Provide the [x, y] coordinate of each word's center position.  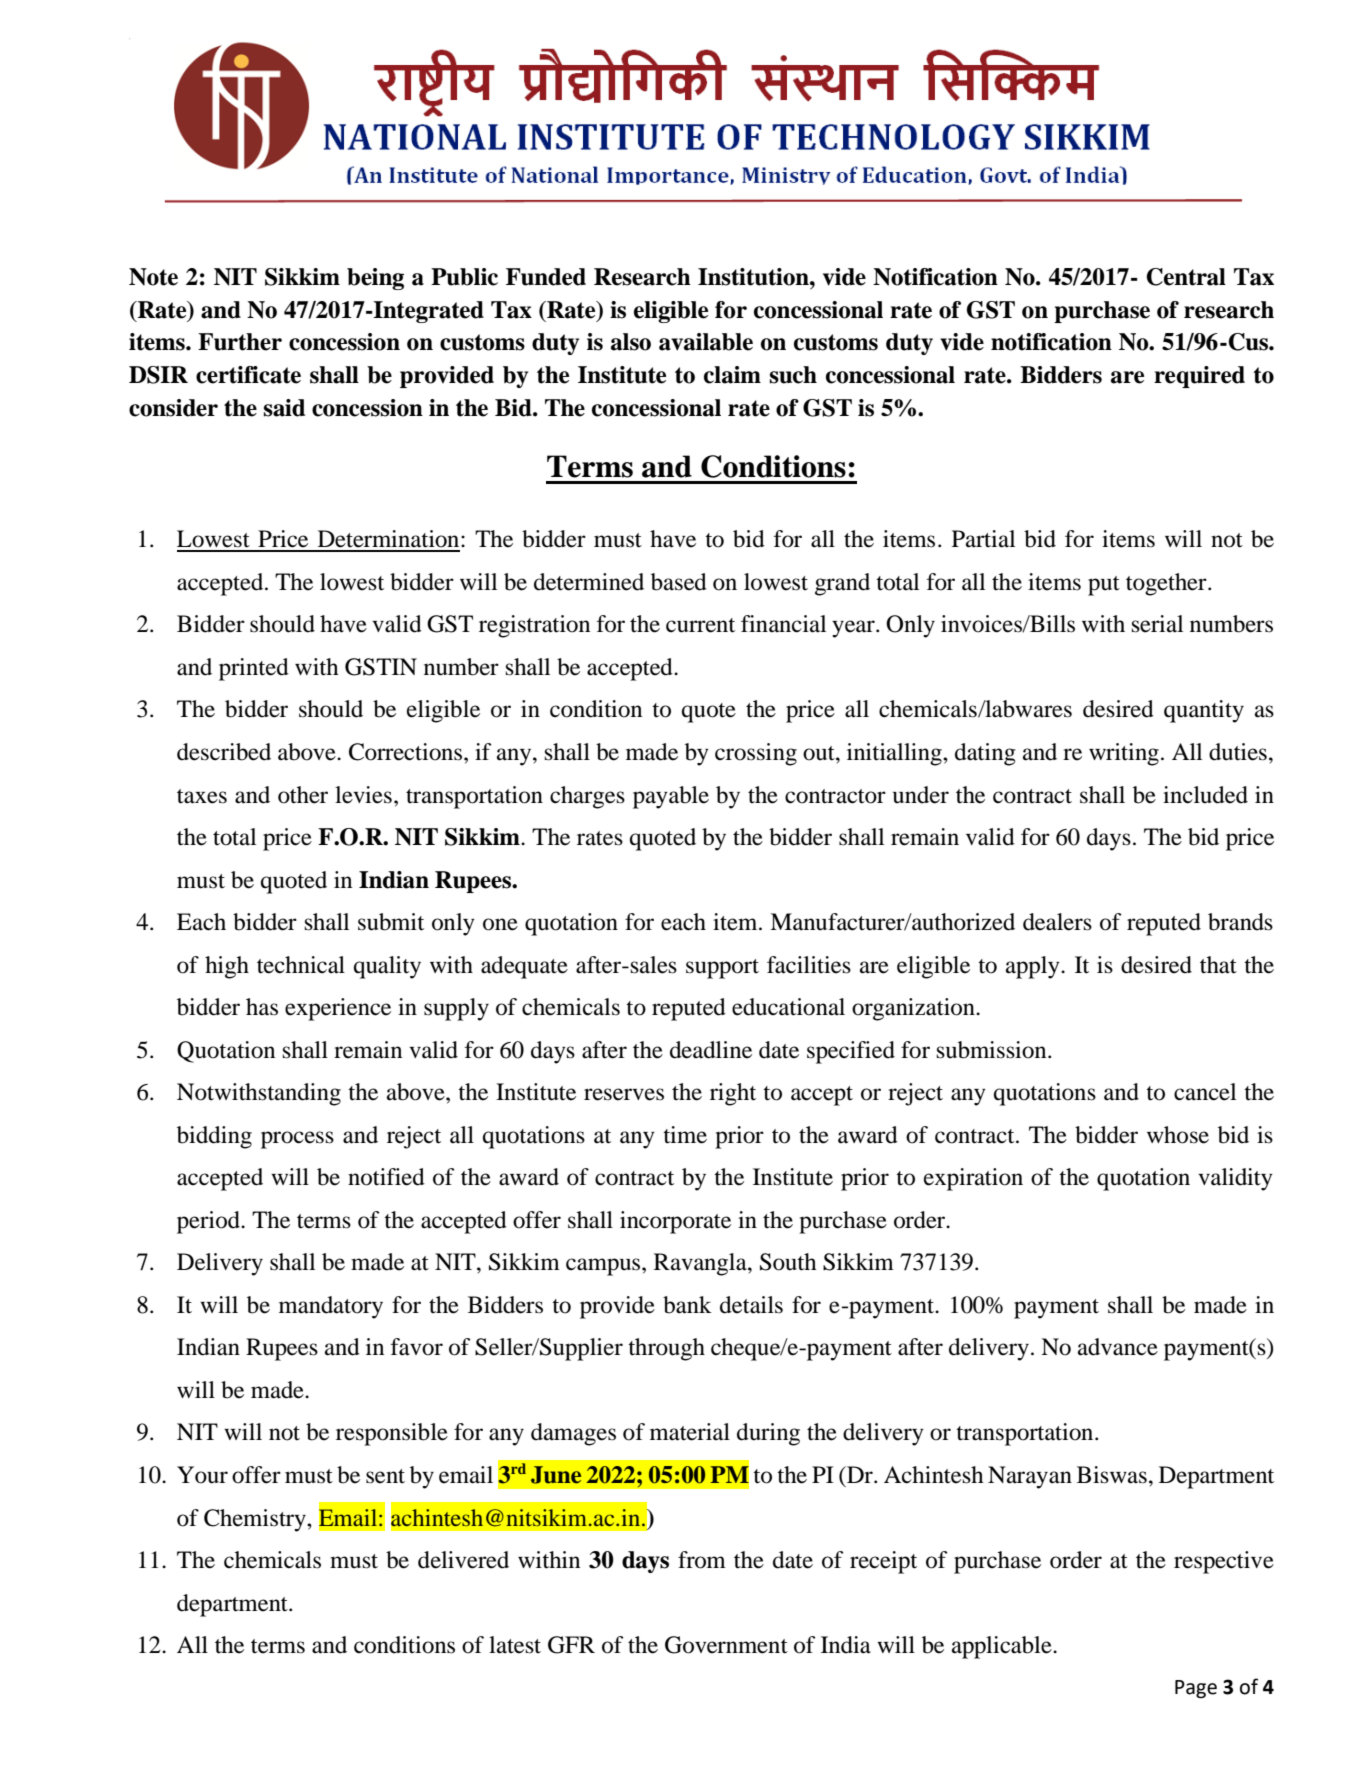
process [297, 1140]
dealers [1057, 922]
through [666, 1349]
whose [1178, 1135]
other [303, 795]
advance [1118, 1347]
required [1199, 377]
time [685, 1135]
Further [240, 342]
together [1167, 584]
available [706, 342]
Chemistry [256, 1520]
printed [254, 669]
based [679, 582]
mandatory [331, 1307]
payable [671, 797]
